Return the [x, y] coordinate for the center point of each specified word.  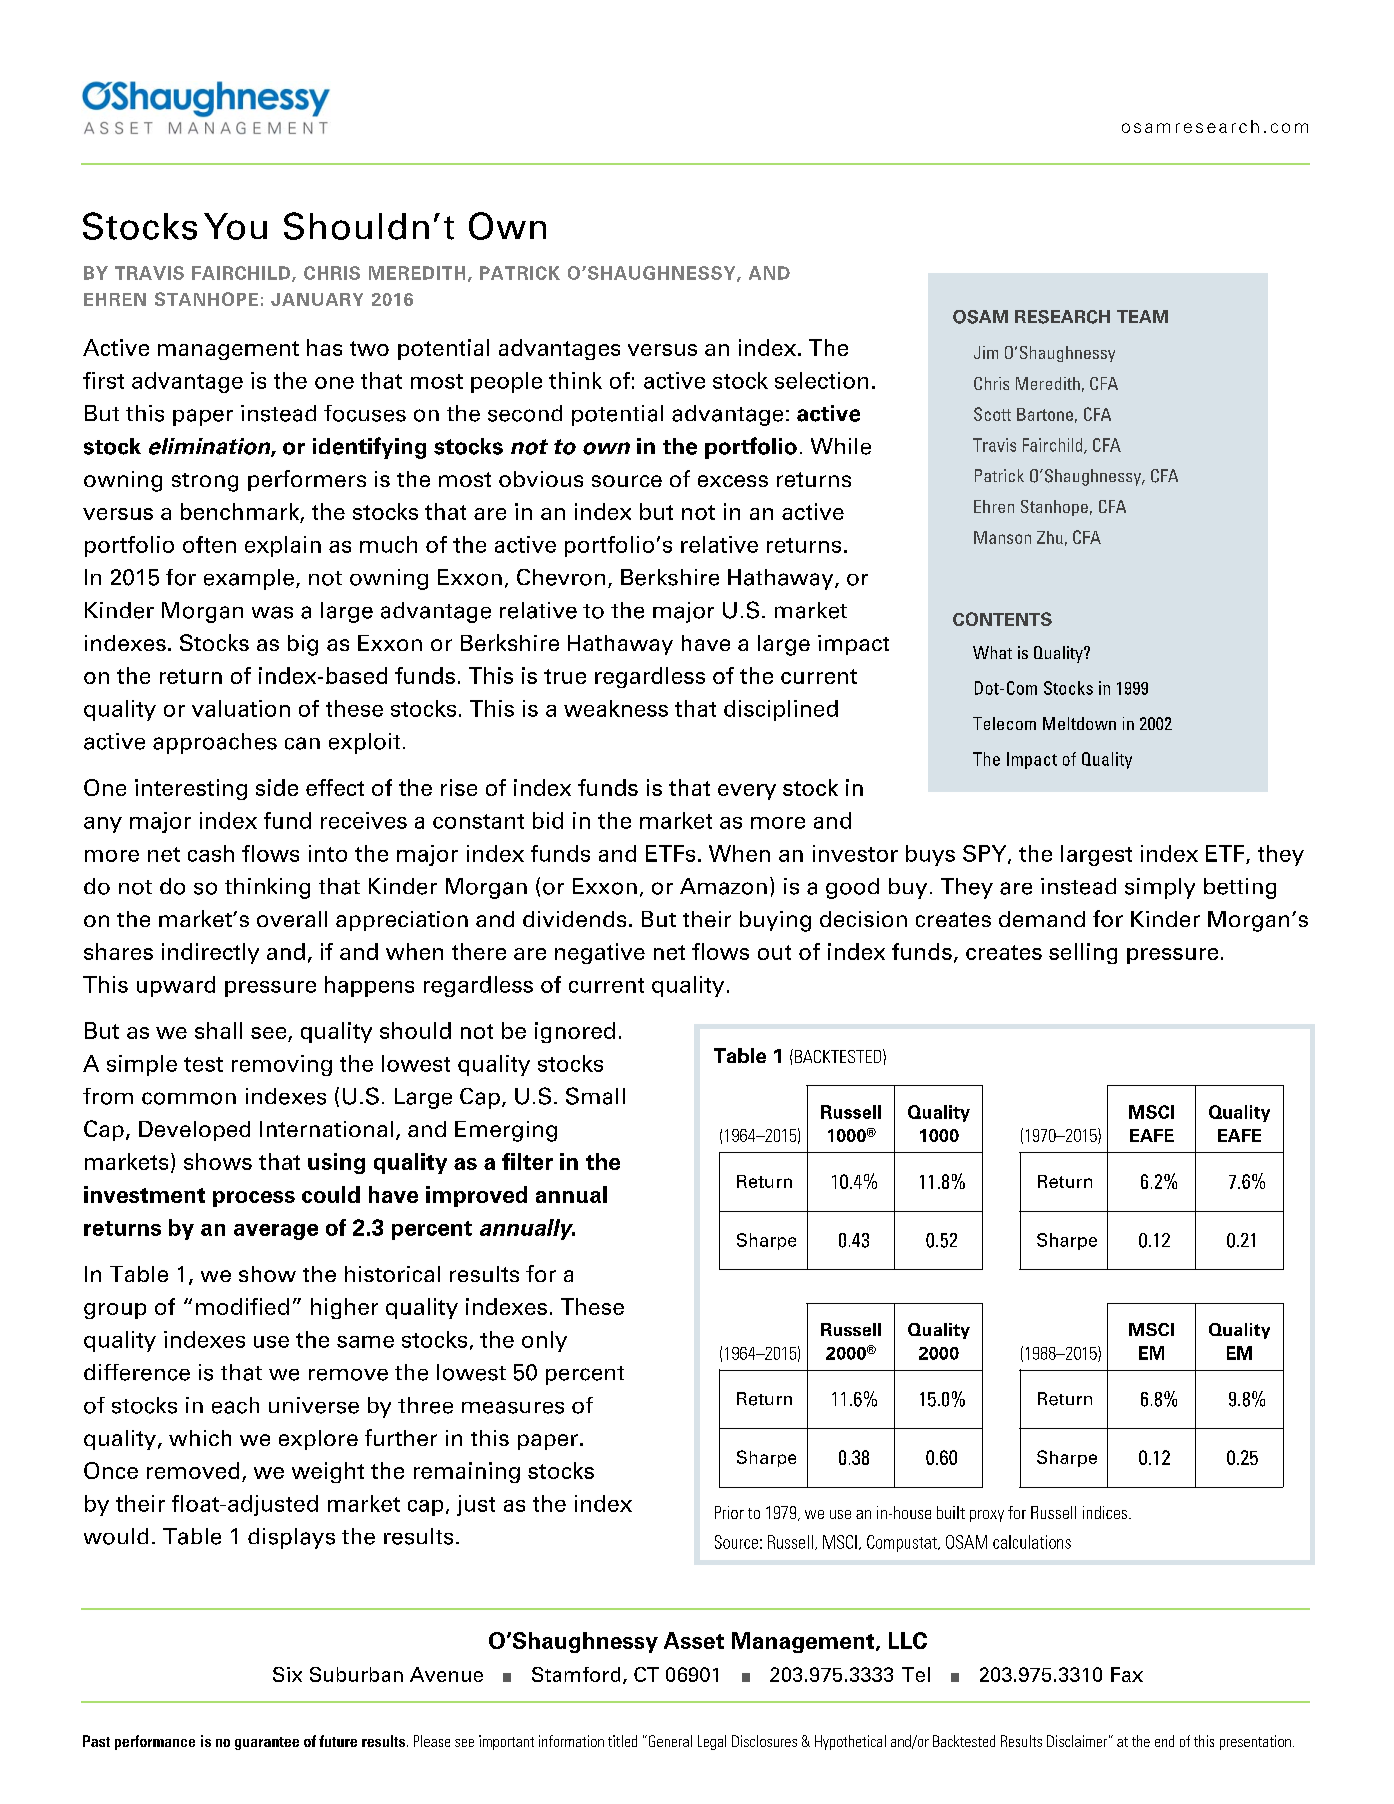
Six [287, 1674]
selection [821, 380]
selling [1083, 953]
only [544, 1341]
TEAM [1142, 316]
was [272, 612]
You [235, 226]
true [565, 676]
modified [242, 1306]
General [669, 1741]
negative [600, 953]
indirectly [210, 953]
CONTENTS [1002, 619]
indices [1106, 1512]
